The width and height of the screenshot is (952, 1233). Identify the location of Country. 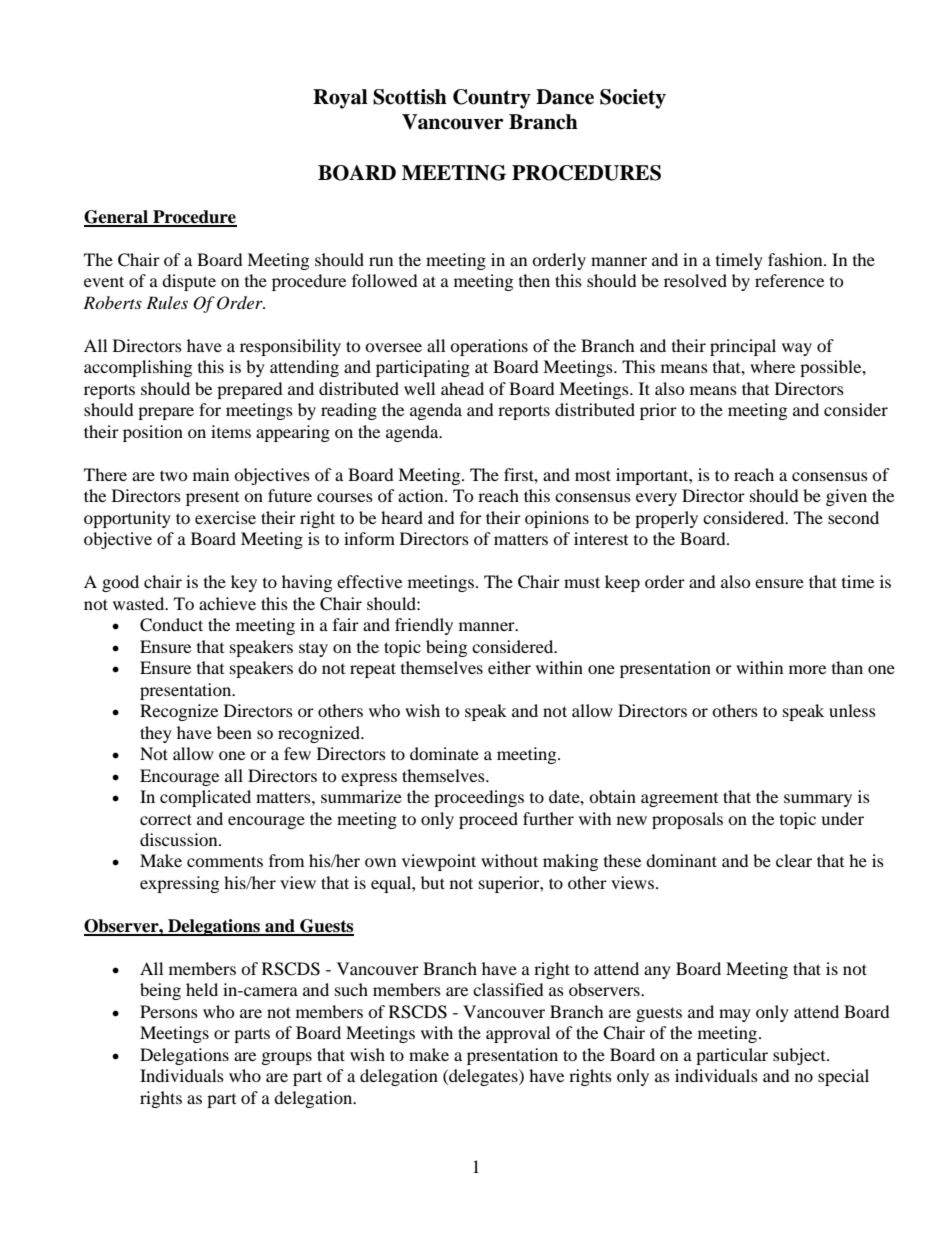
(492, 99).
